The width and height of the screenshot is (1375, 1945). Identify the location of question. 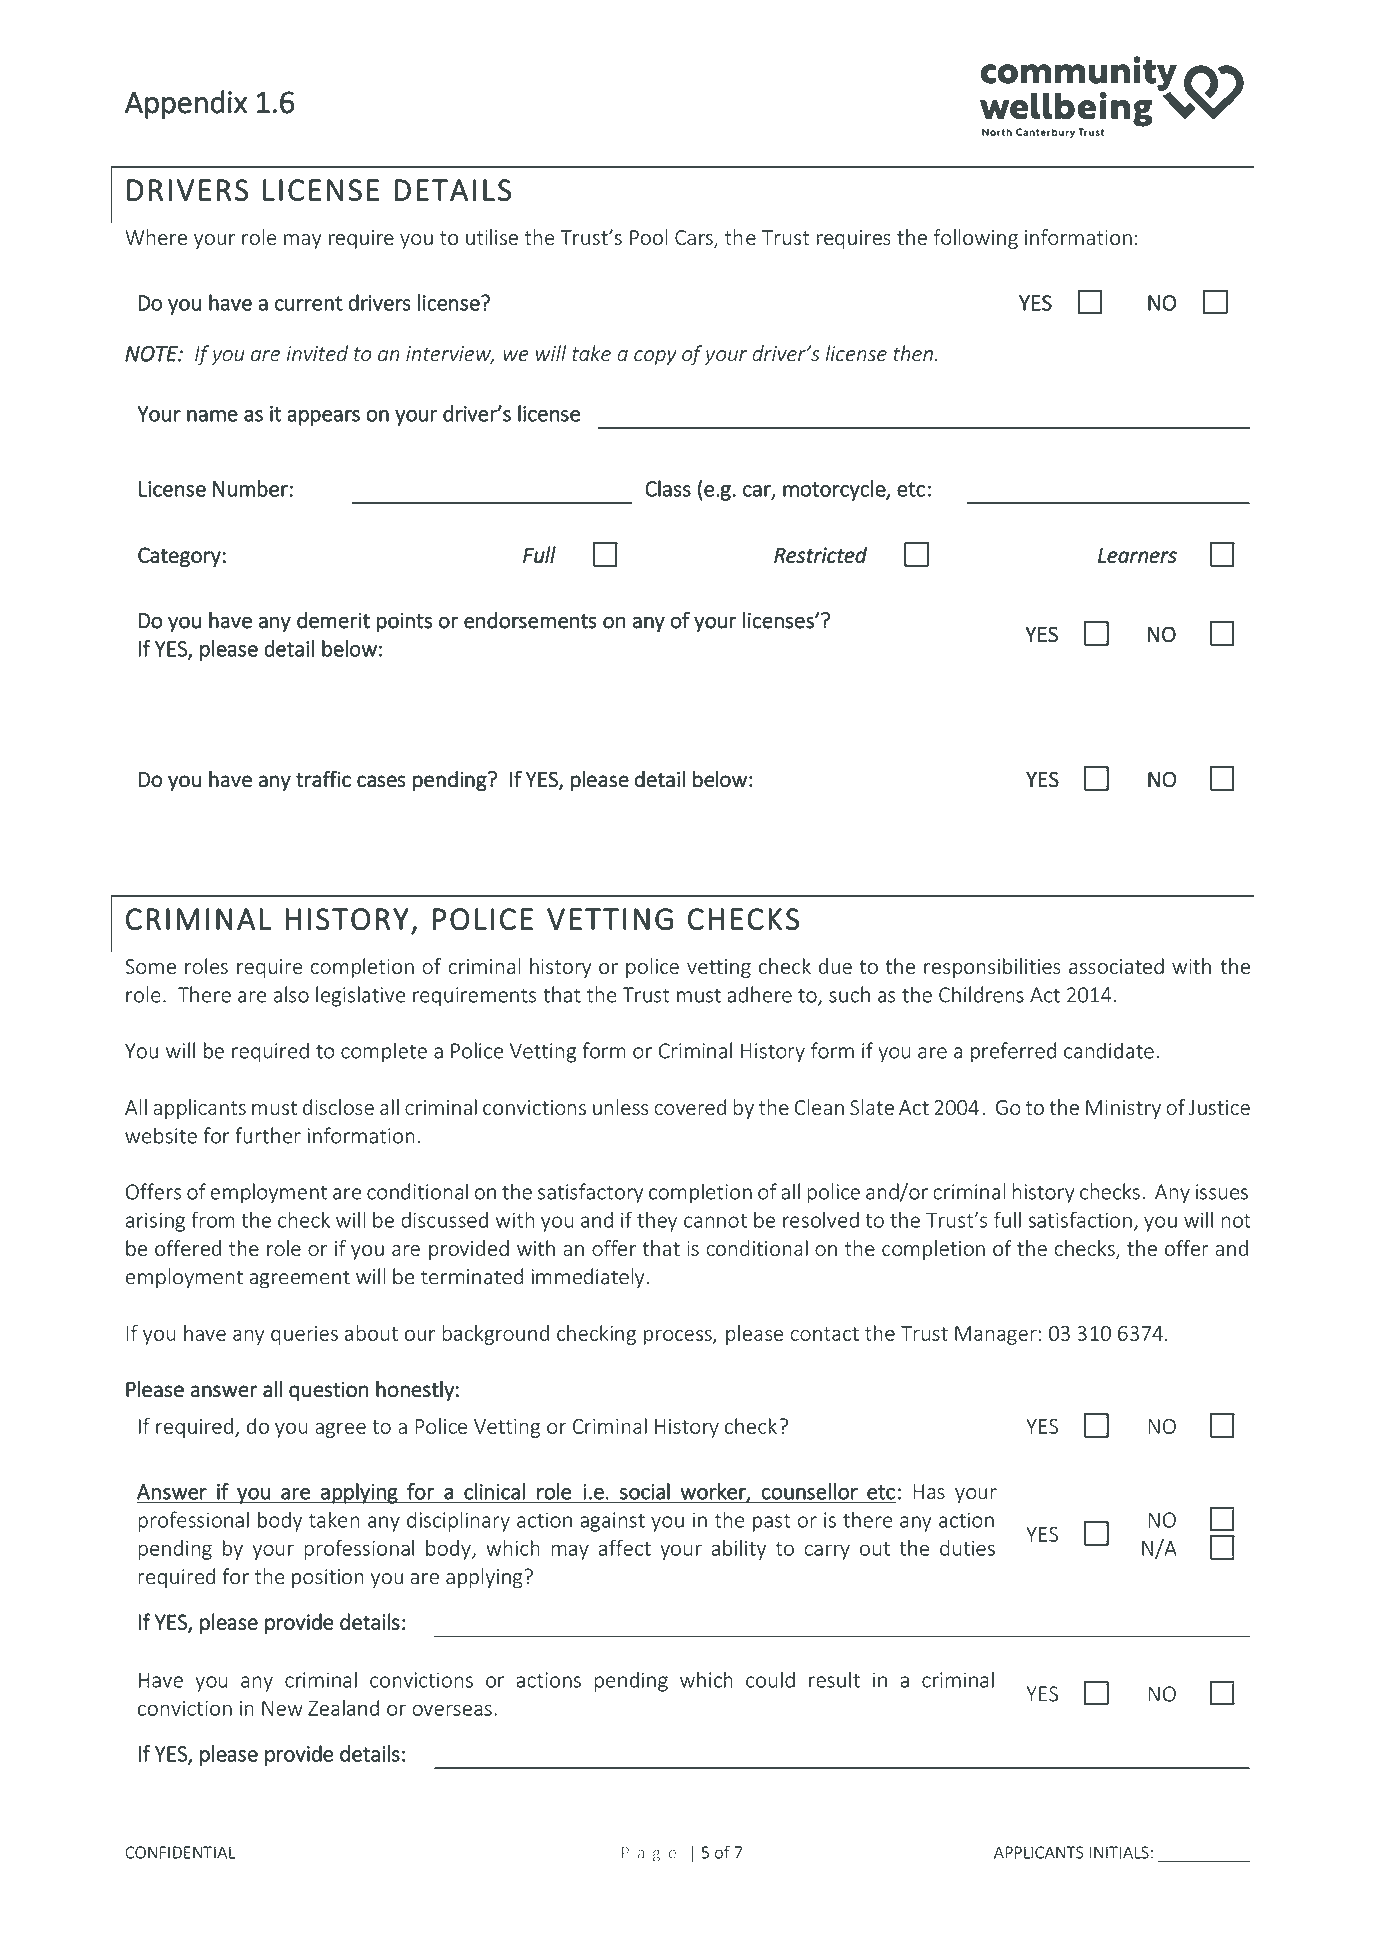
(329, 1391).
